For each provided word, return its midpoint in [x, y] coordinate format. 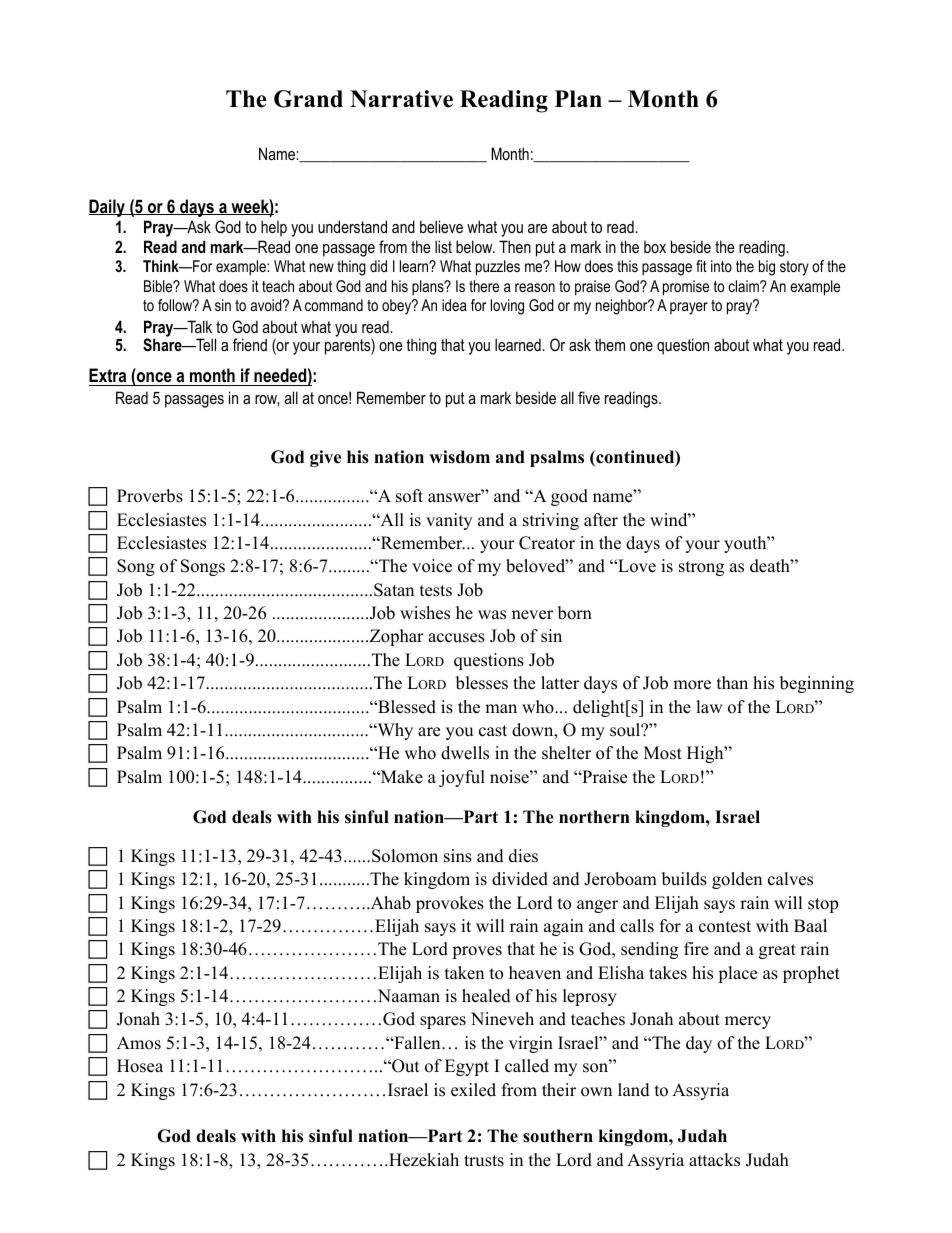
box [655, 247]
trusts [484, 1161]
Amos [139, 1043]
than [732, 682]
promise [686, 288]
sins [458, 856]
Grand [308, 99]
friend [250, 344]
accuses [456, 638]
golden [737, 880]
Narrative [401, 99]
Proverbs [150, 496]
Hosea [140, 1066]
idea [454, 305]
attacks [714, 1160]
